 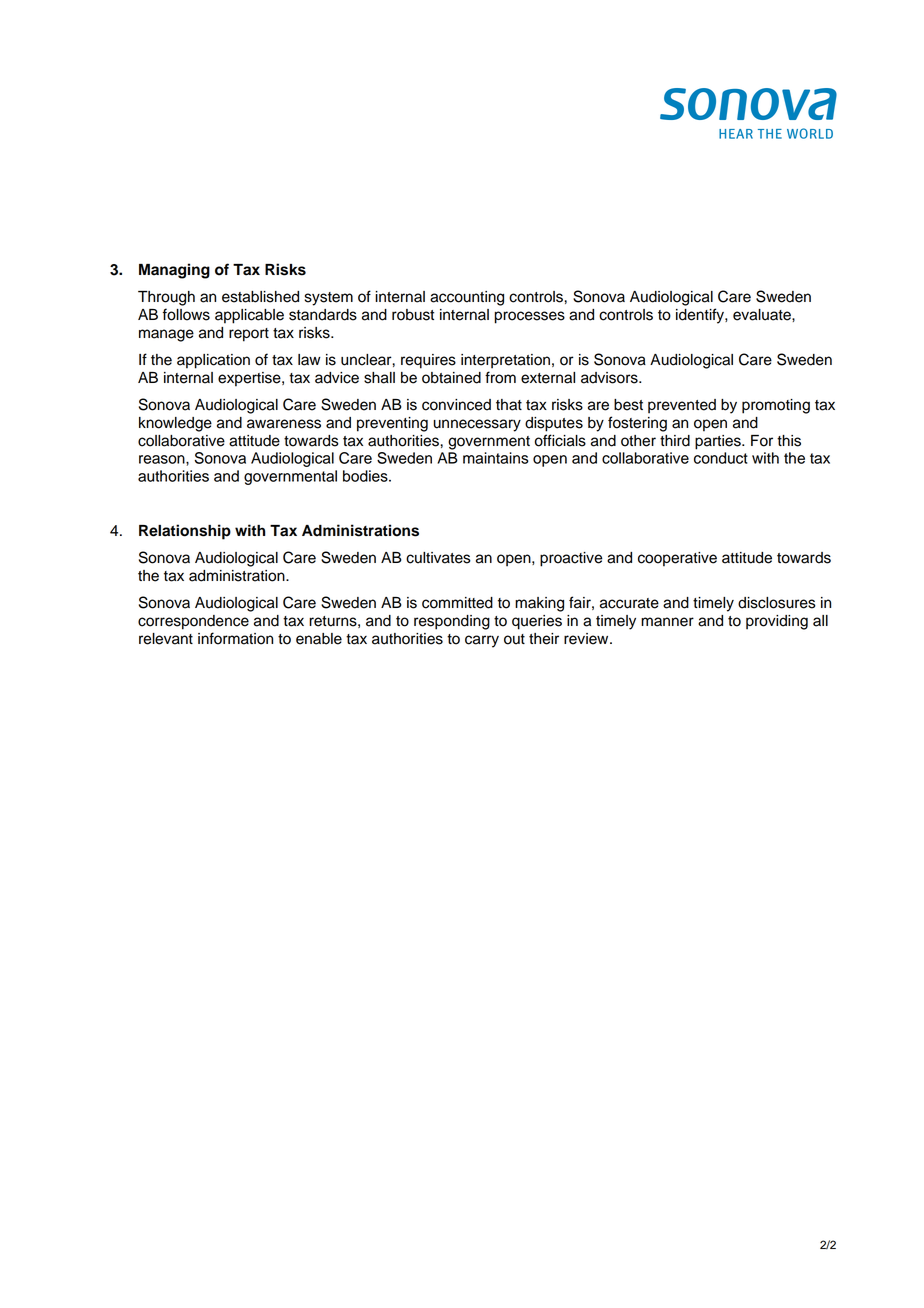 I want to click on advisors, so click(x=610, y=378).
